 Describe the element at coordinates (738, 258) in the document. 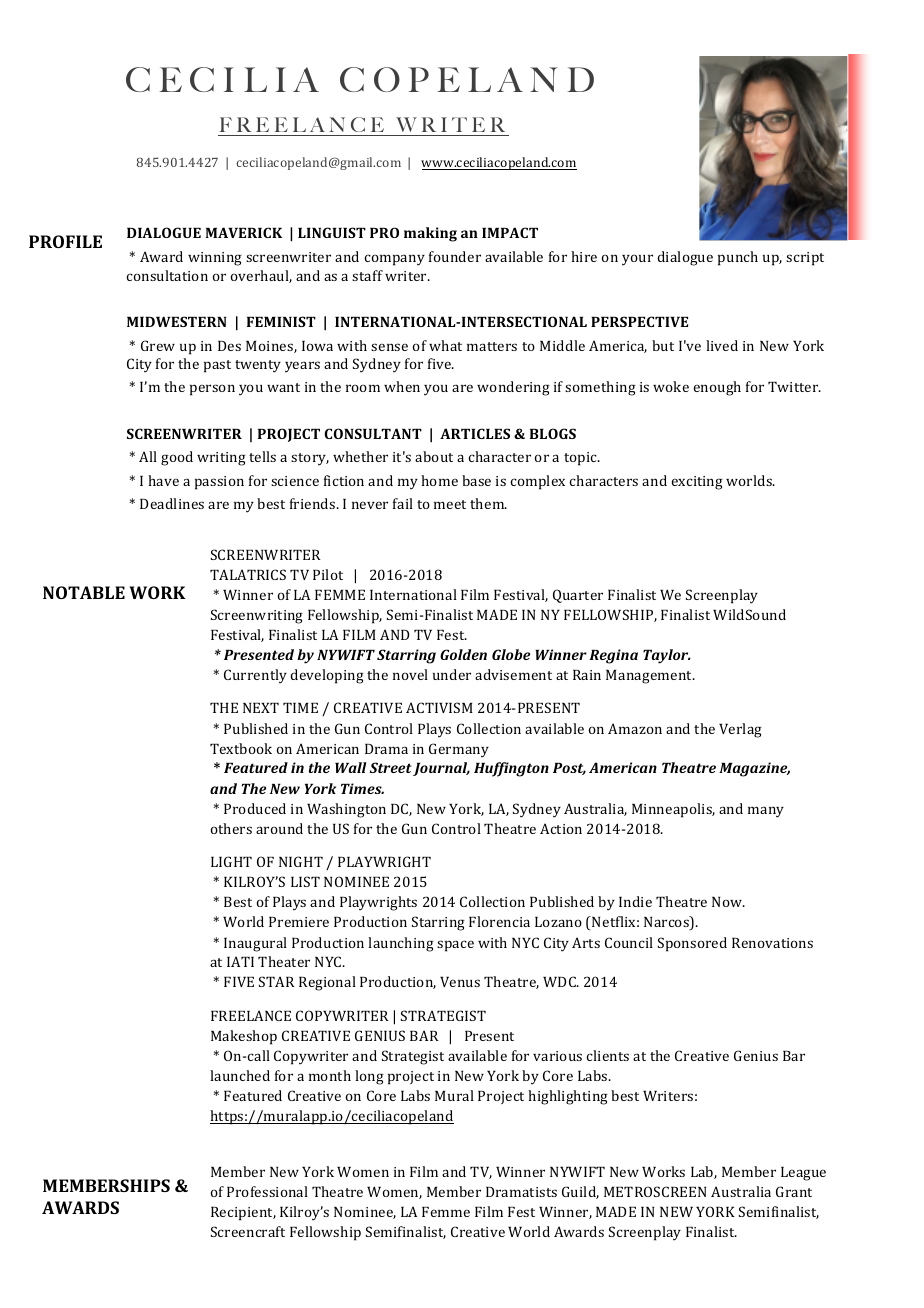

I see `punch` at that location.
